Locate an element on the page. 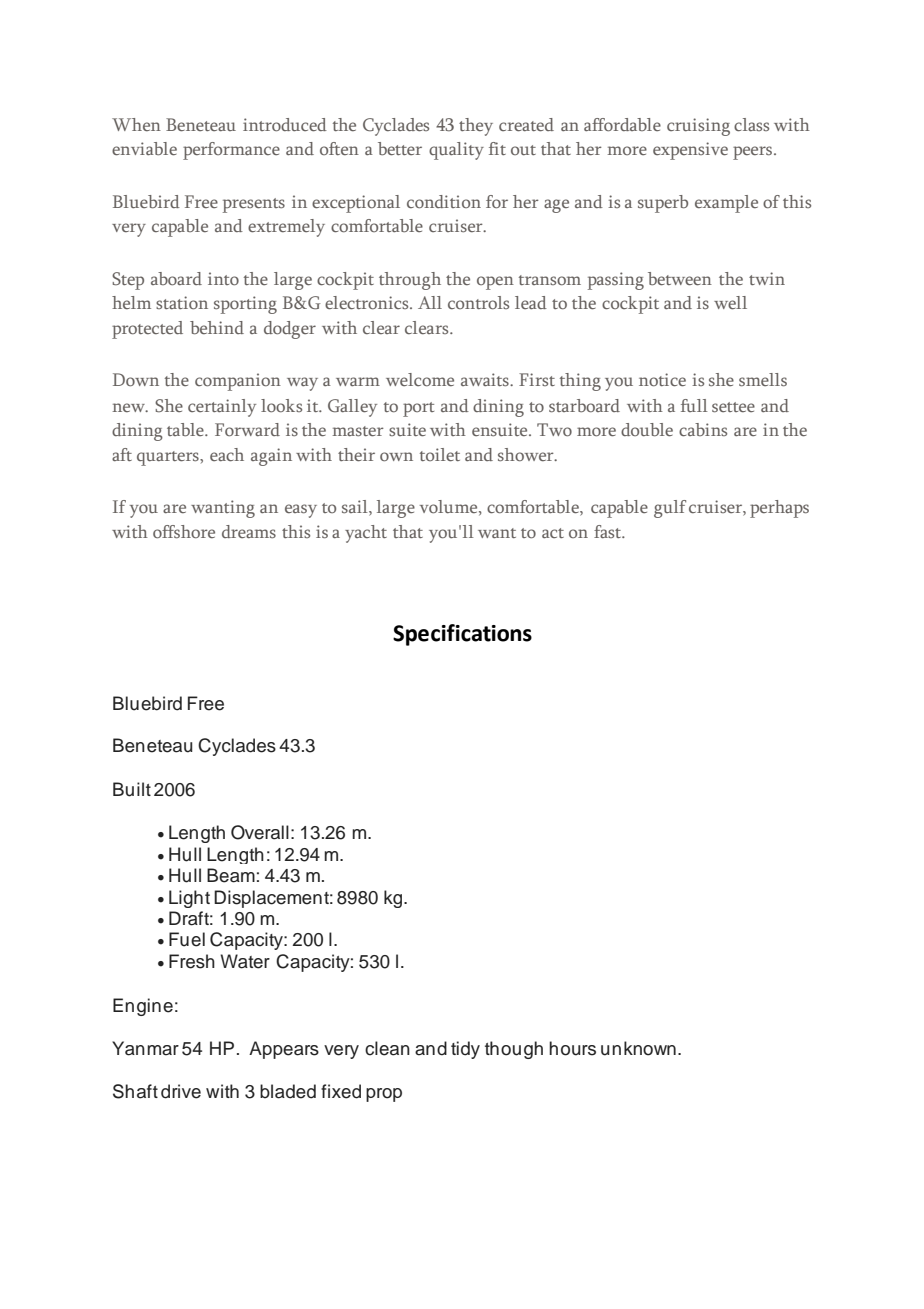 The image size is (924, 1309). offshore is located at coordinates (184, 531).
